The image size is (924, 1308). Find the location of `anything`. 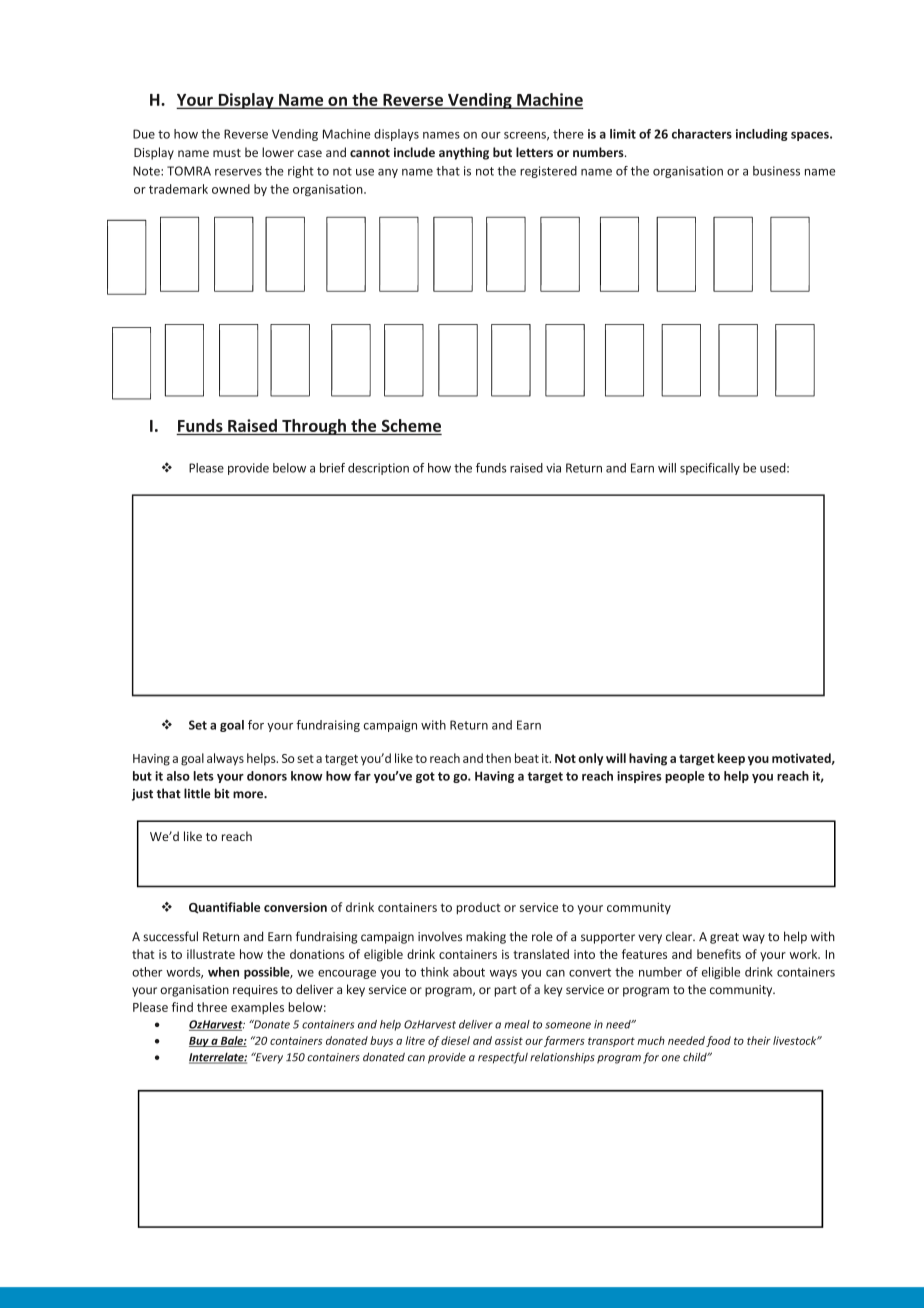

anything is located at coordinates (464, 153).
